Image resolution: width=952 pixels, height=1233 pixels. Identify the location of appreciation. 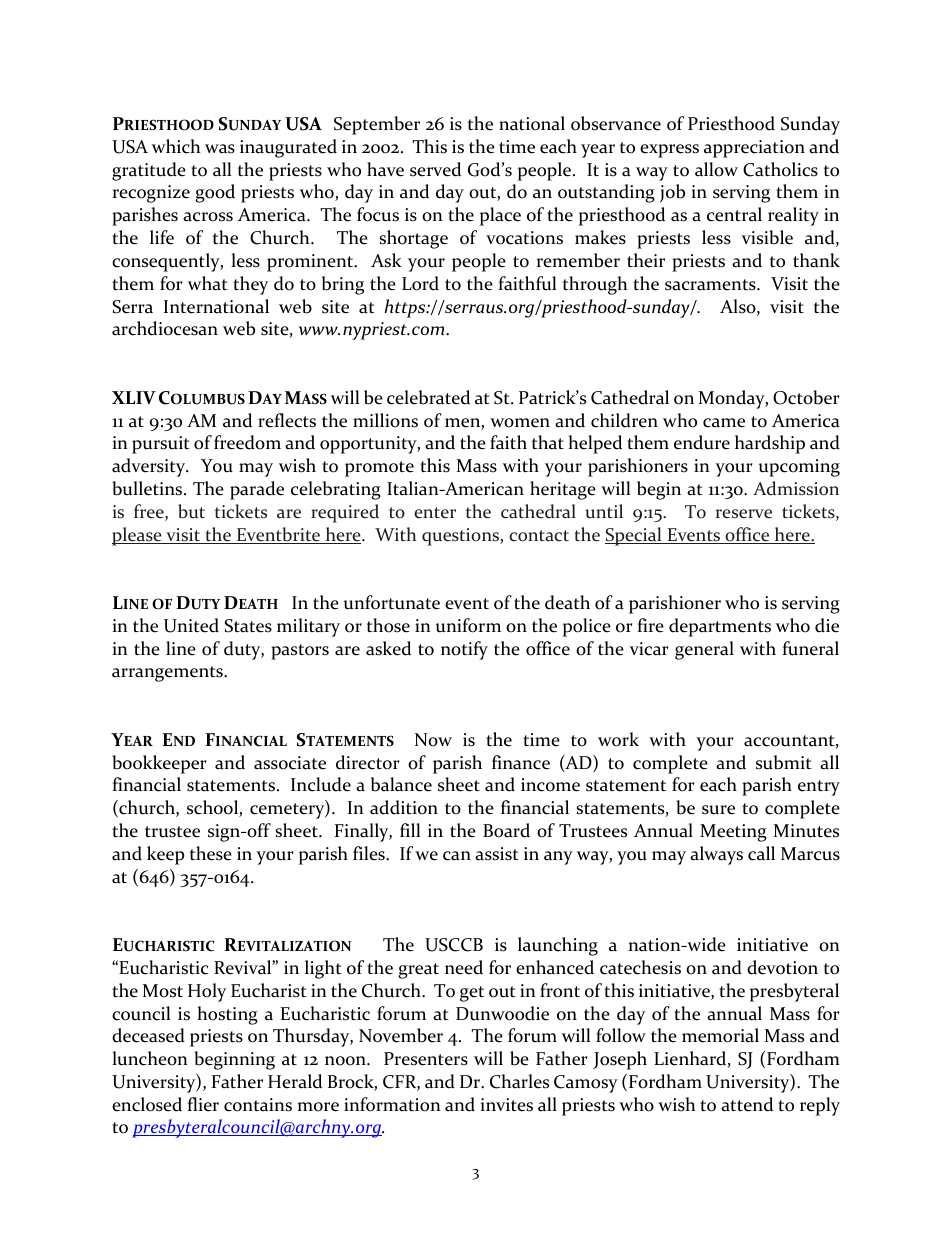
(754, 149).
